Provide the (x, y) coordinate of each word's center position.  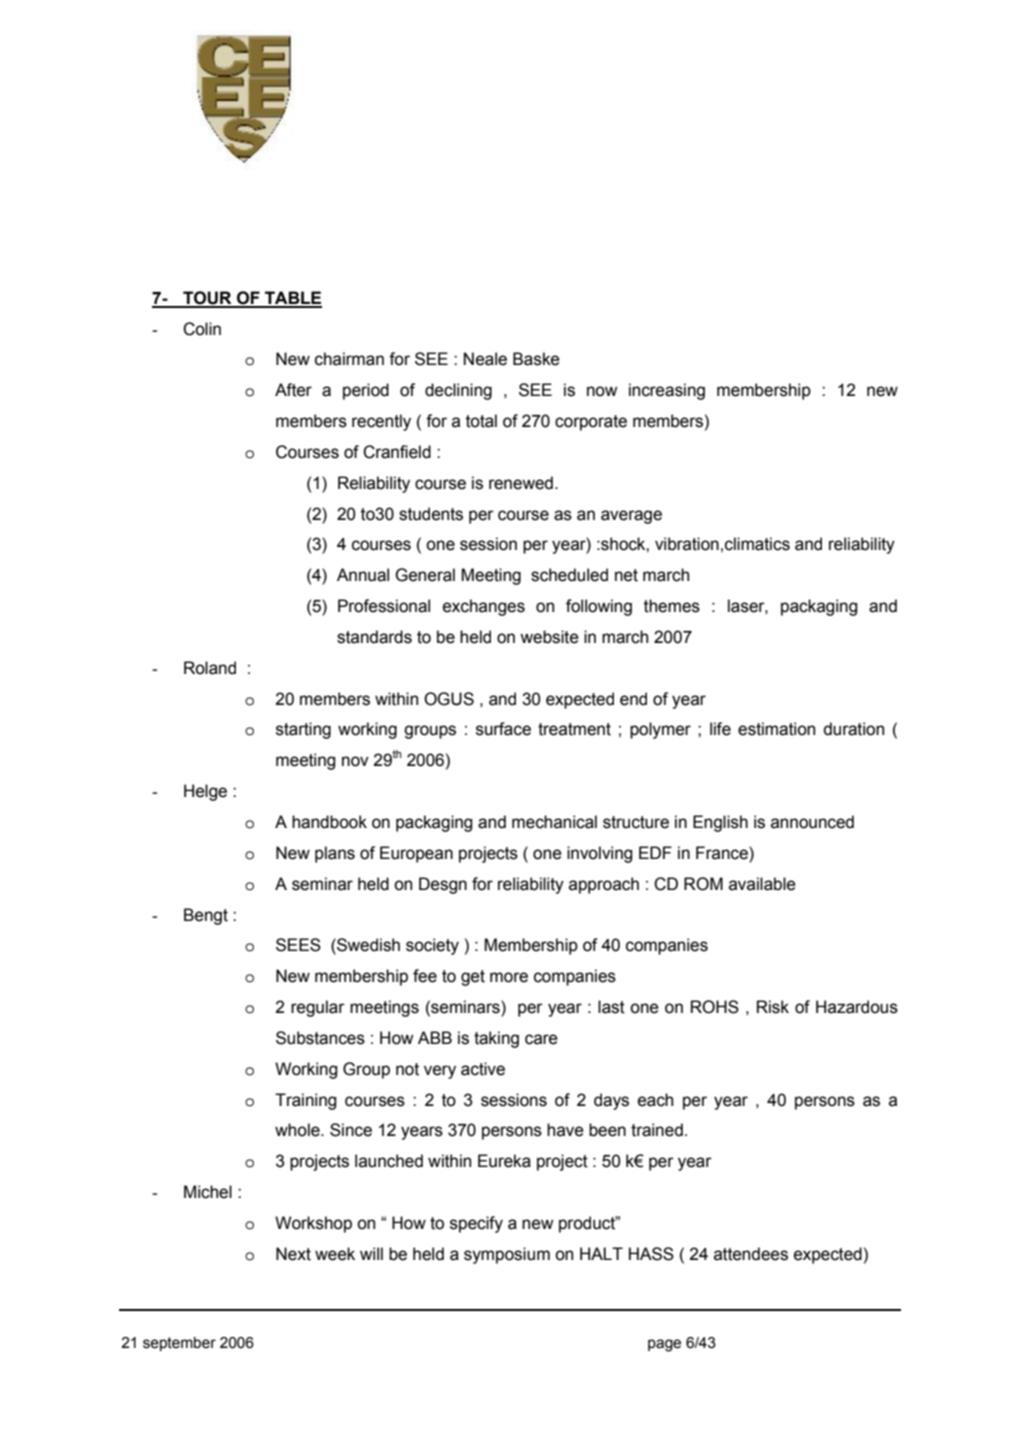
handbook (329, 822)
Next (293, 1254)
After (293, 390)
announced (812, 822)
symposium (507, 1255)
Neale (485, 359)
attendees (751, 1254)
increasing (667, 391)
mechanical (554, 822)
